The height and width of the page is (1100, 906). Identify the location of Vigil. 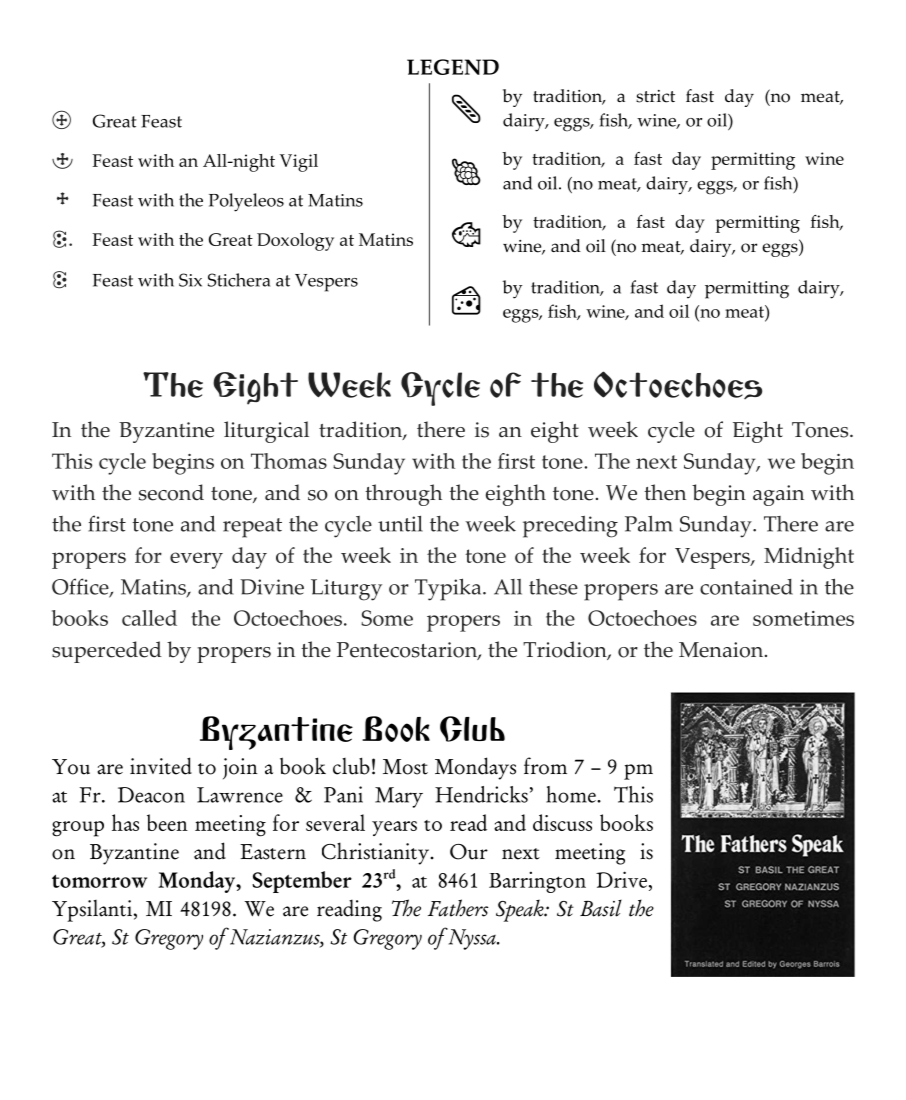
(299, 163).
